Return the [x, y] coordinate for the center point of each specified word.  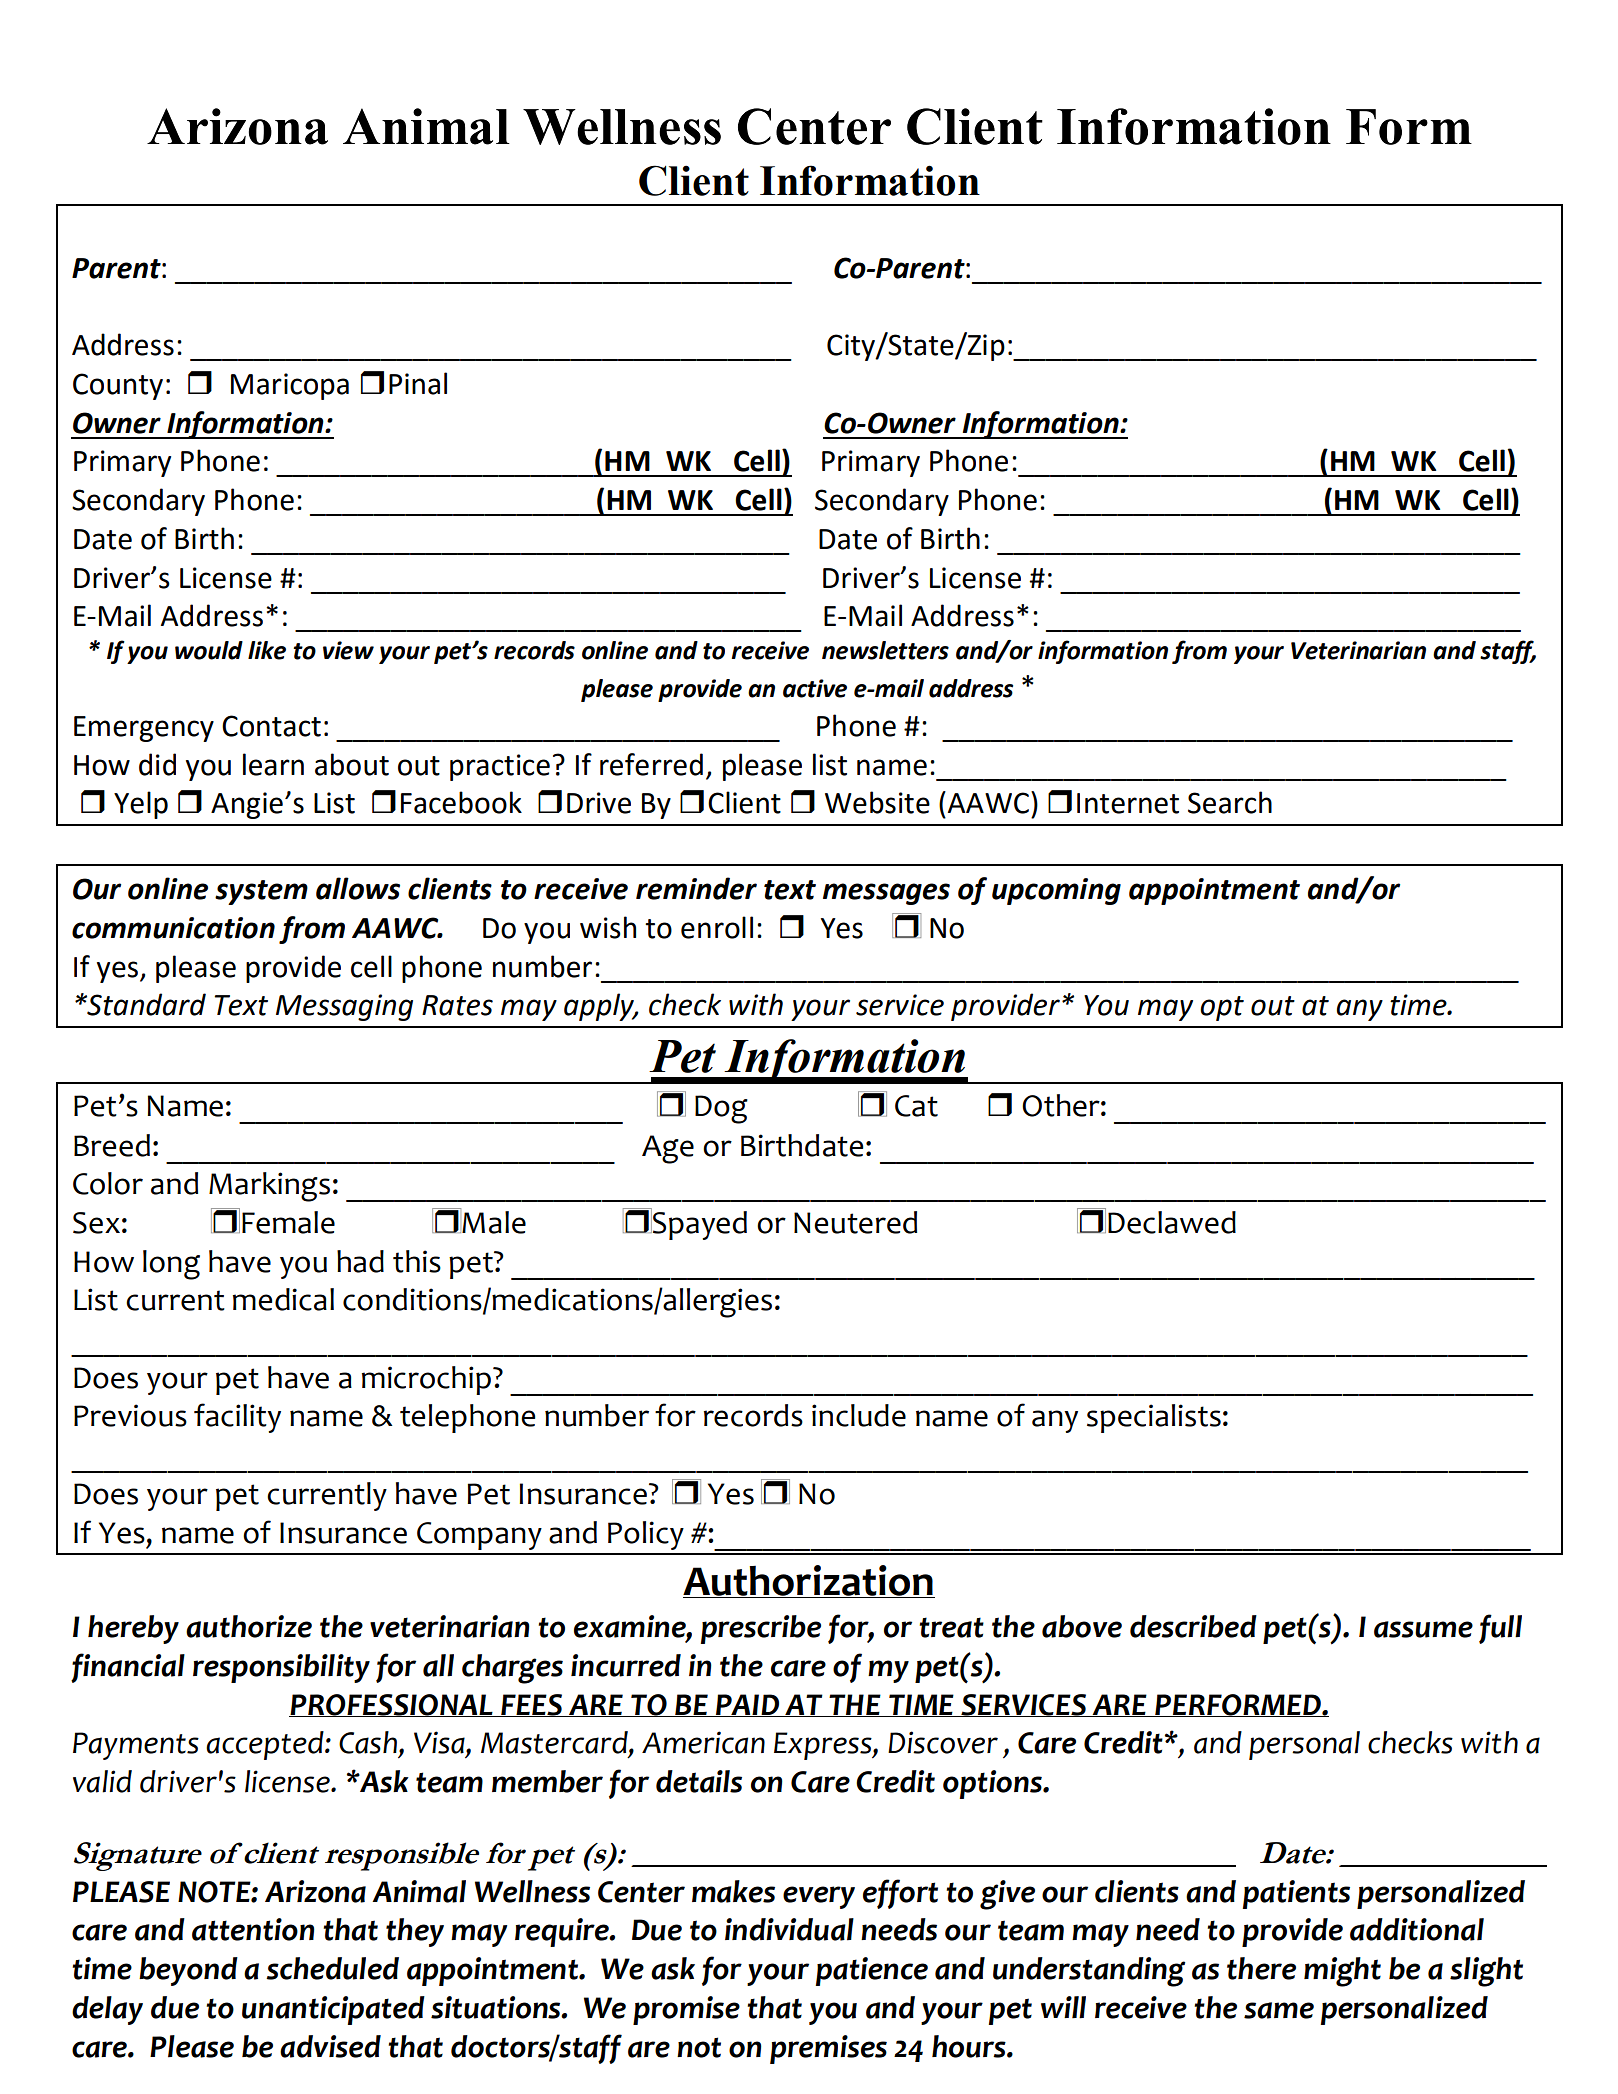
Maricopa [290, 386]
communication [173, 928]
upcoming [1056, 891]
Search [1230, 802]
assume [1423, 1629]
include [859, 1415]
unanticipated [333, 2010]
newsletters [885, 650]
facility [237, 1418]
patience [872, 1971]
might [1342, 1972]
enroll [717, 927]
